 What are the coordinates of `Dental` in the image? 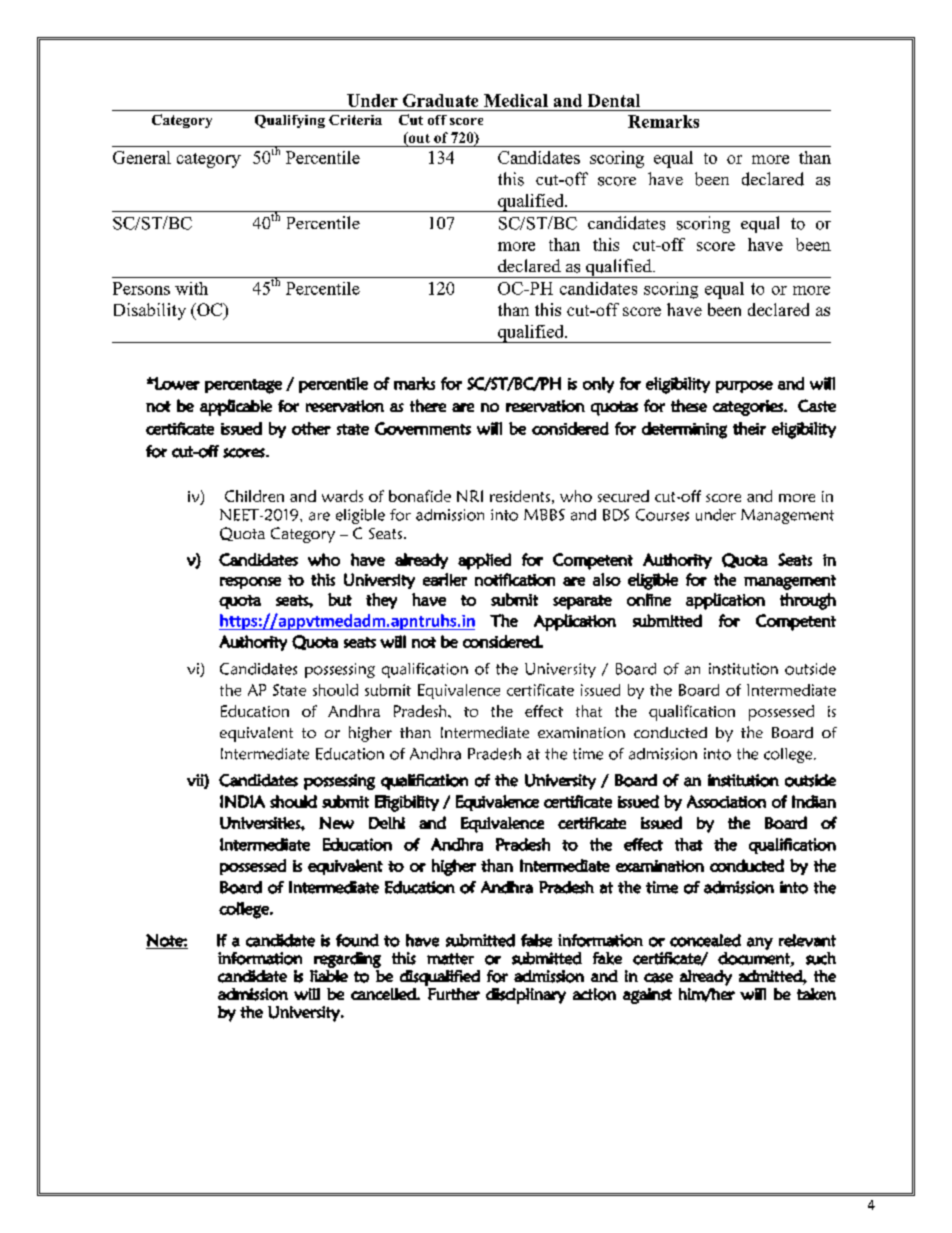 It's located at (614, 100).
